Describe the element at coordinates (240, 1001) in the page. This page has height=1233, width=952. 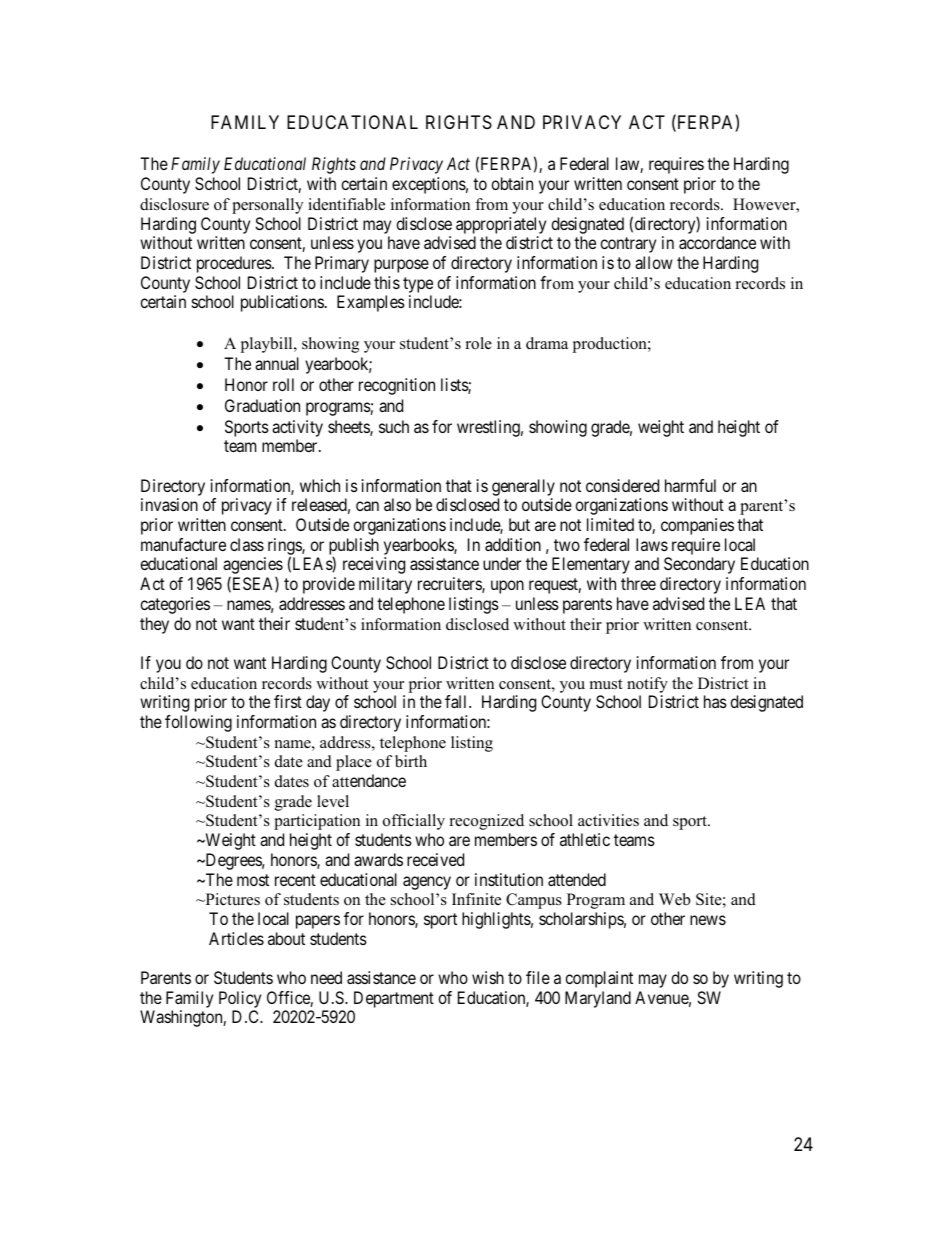
I see `Policy` at that location.
